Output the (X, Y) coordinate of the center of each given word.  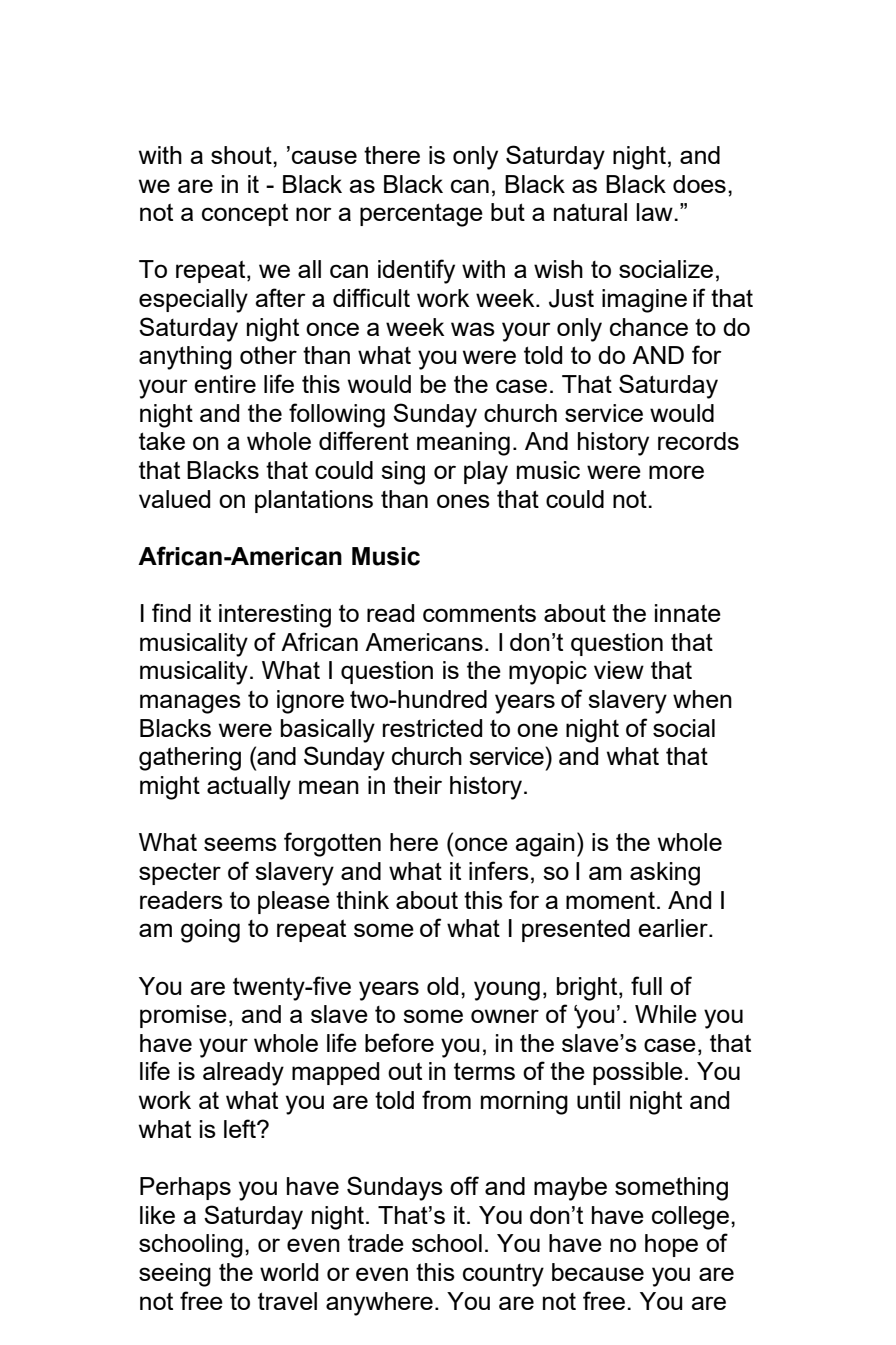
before (399, 1042)
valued (174, 499)
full (646, 985)
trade (376, 1243)
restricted (432, 728)
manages (190, 704)
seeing (175, 1275)
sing (403, 473)
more (676, 472)
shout (242, 155)
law (655, 212)
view (619, 670)
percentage (421, 215)
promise (183, 1016)
